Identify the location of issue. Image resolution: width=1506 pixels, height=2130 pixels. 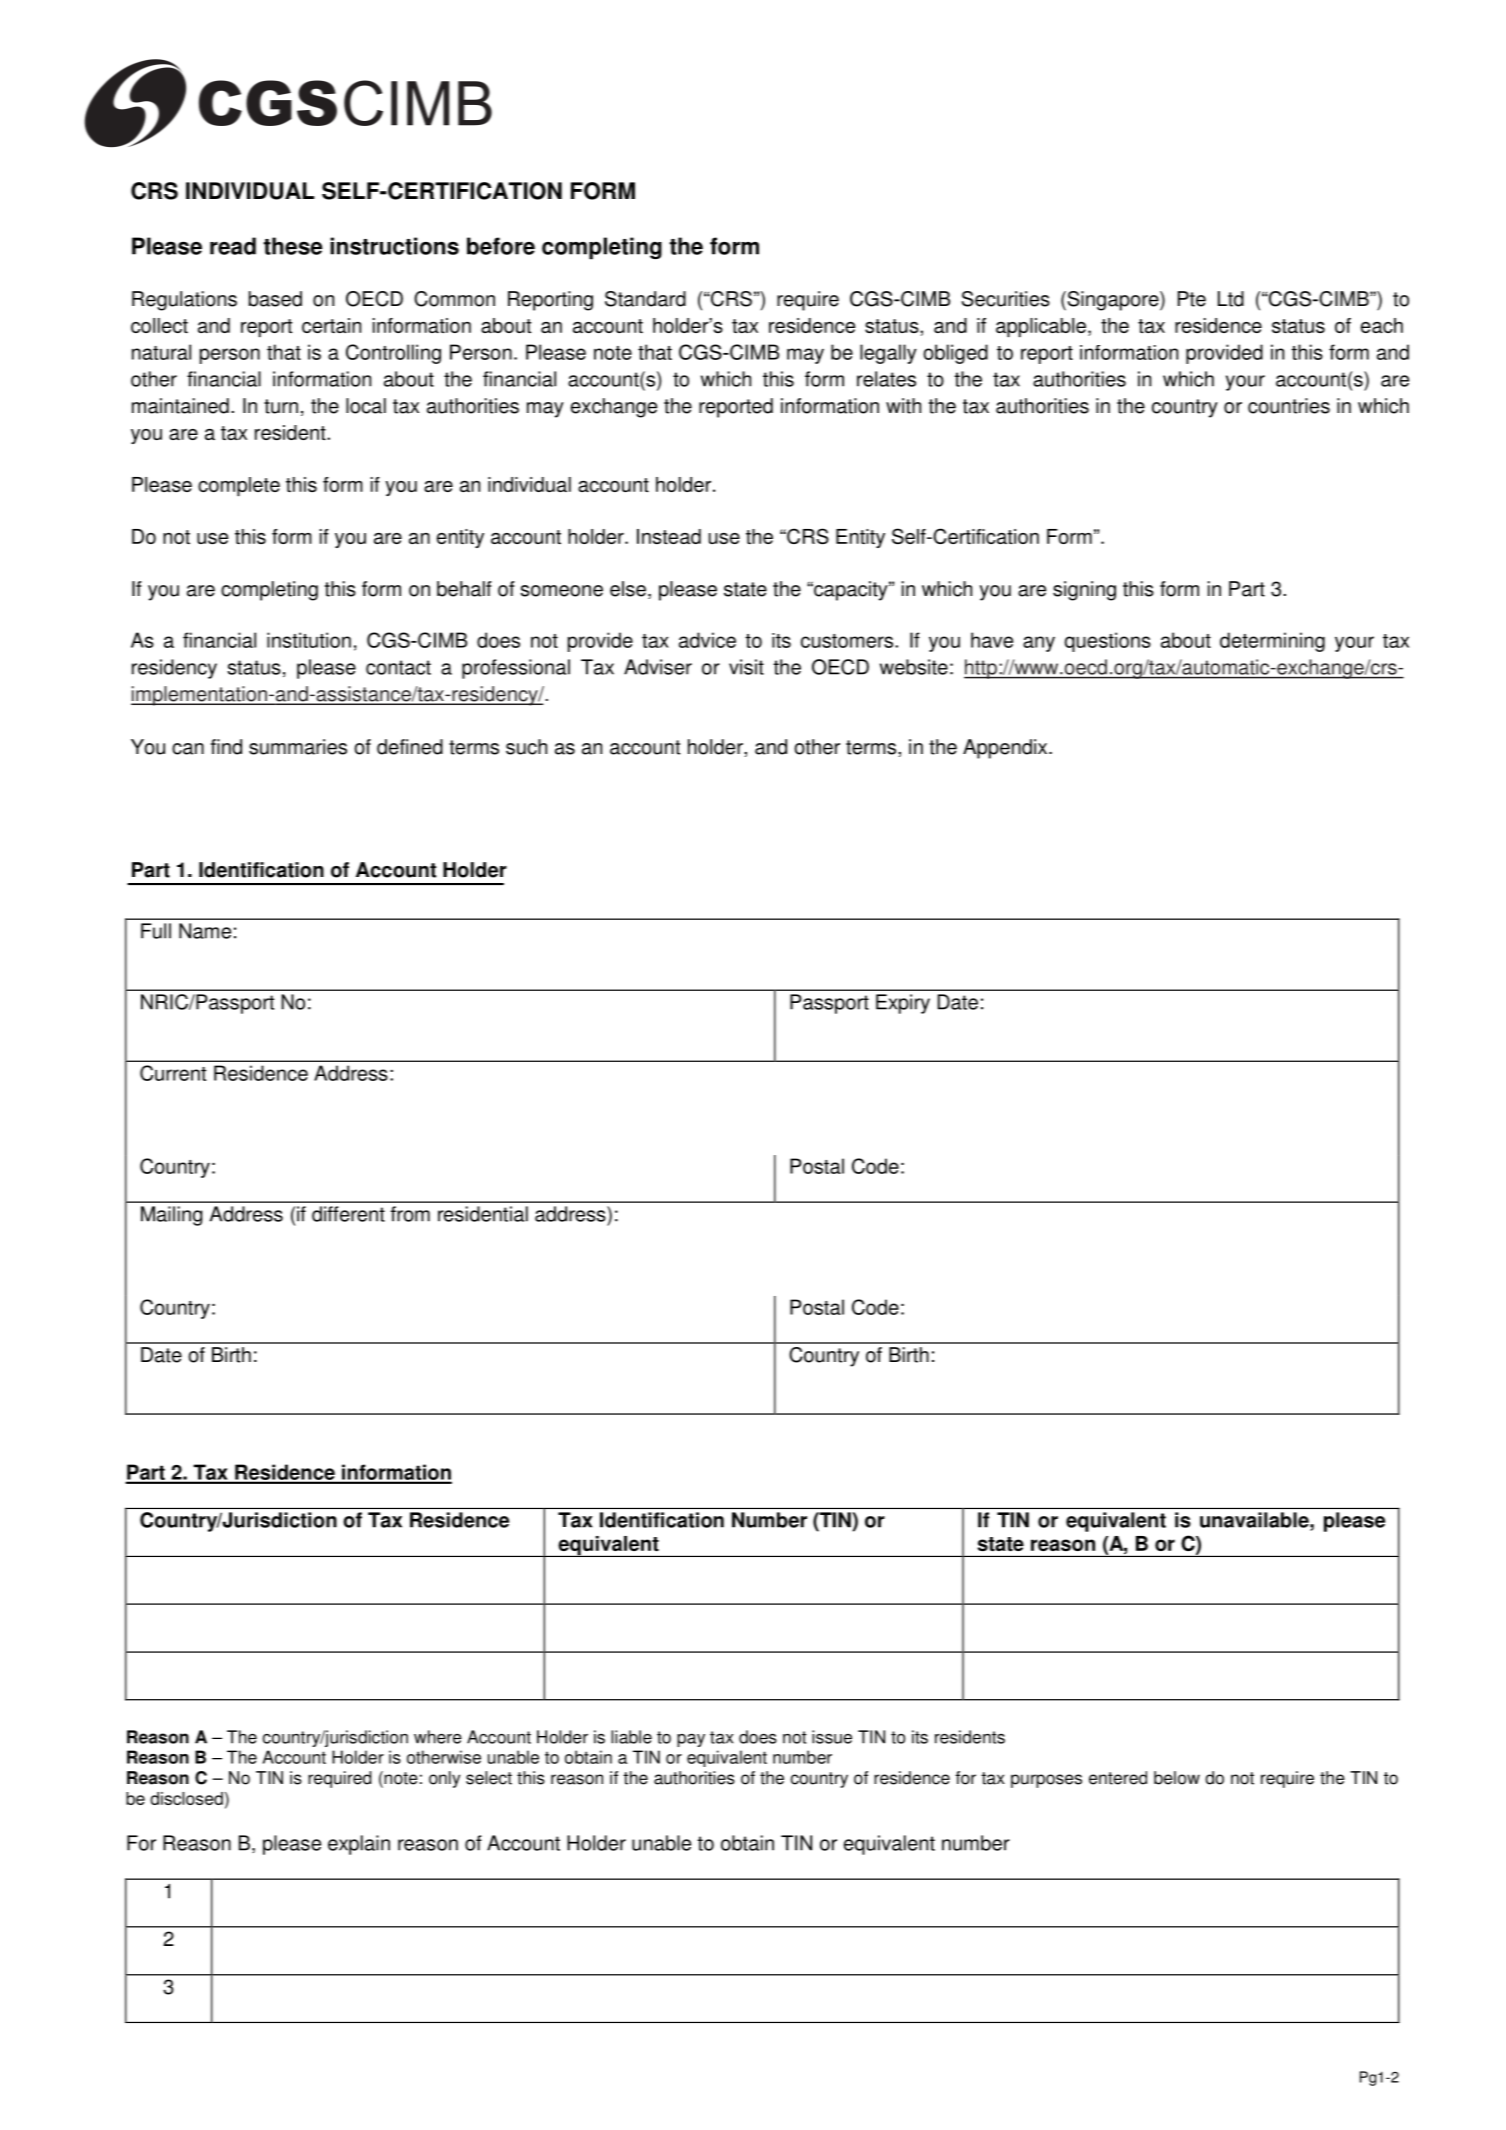
(832, 1737).
